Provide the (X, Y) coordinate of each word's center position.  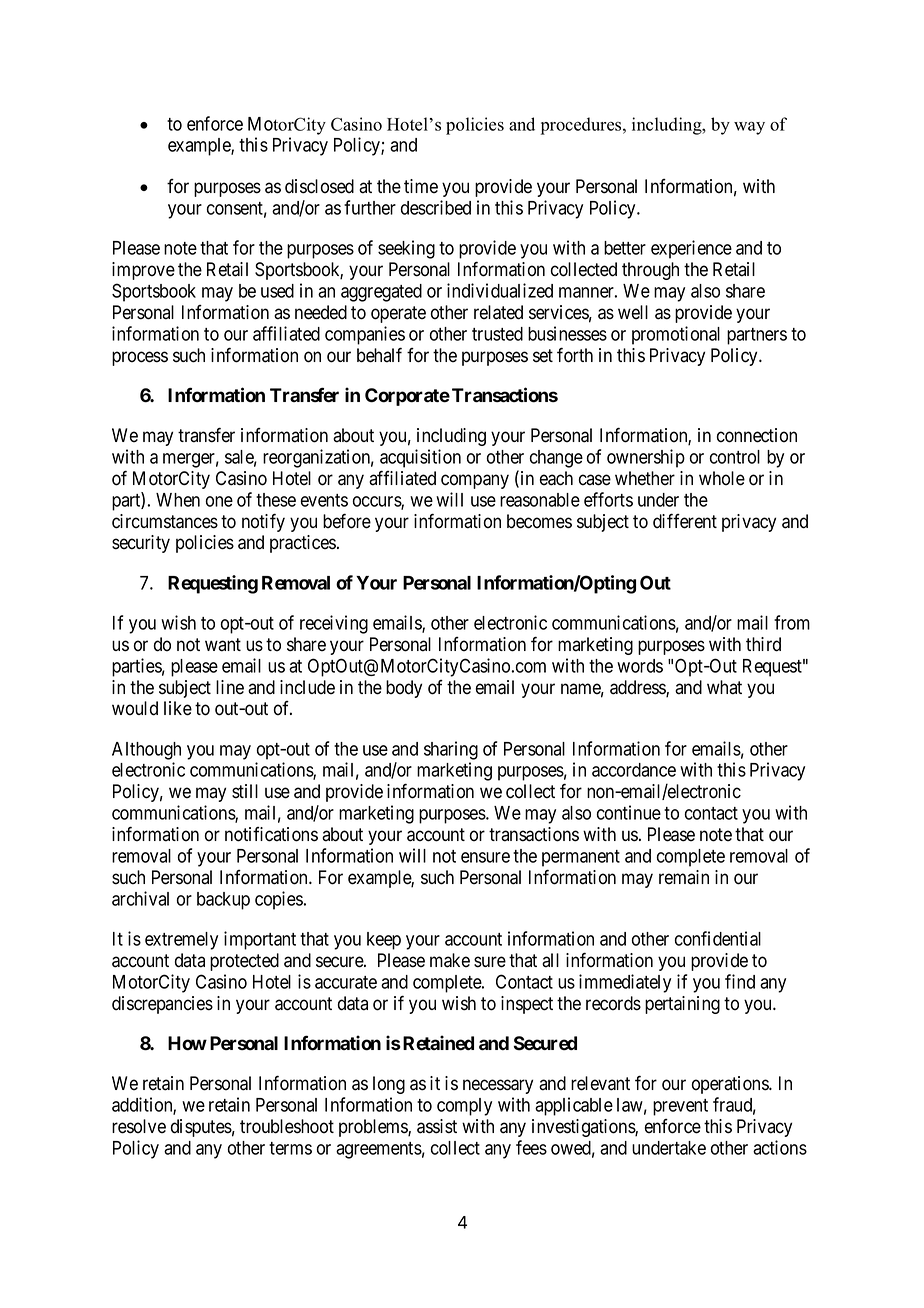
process (140, 358)
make (450, 960)
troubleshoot (287, 1126)
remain (684, 877)
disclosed (319, 186)
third (763, 644)
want (223, 645)
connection (757, 435)
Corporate (407, 397)
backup (223, 901)
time (421, 186)
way (749, 128)
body (404, 689)
